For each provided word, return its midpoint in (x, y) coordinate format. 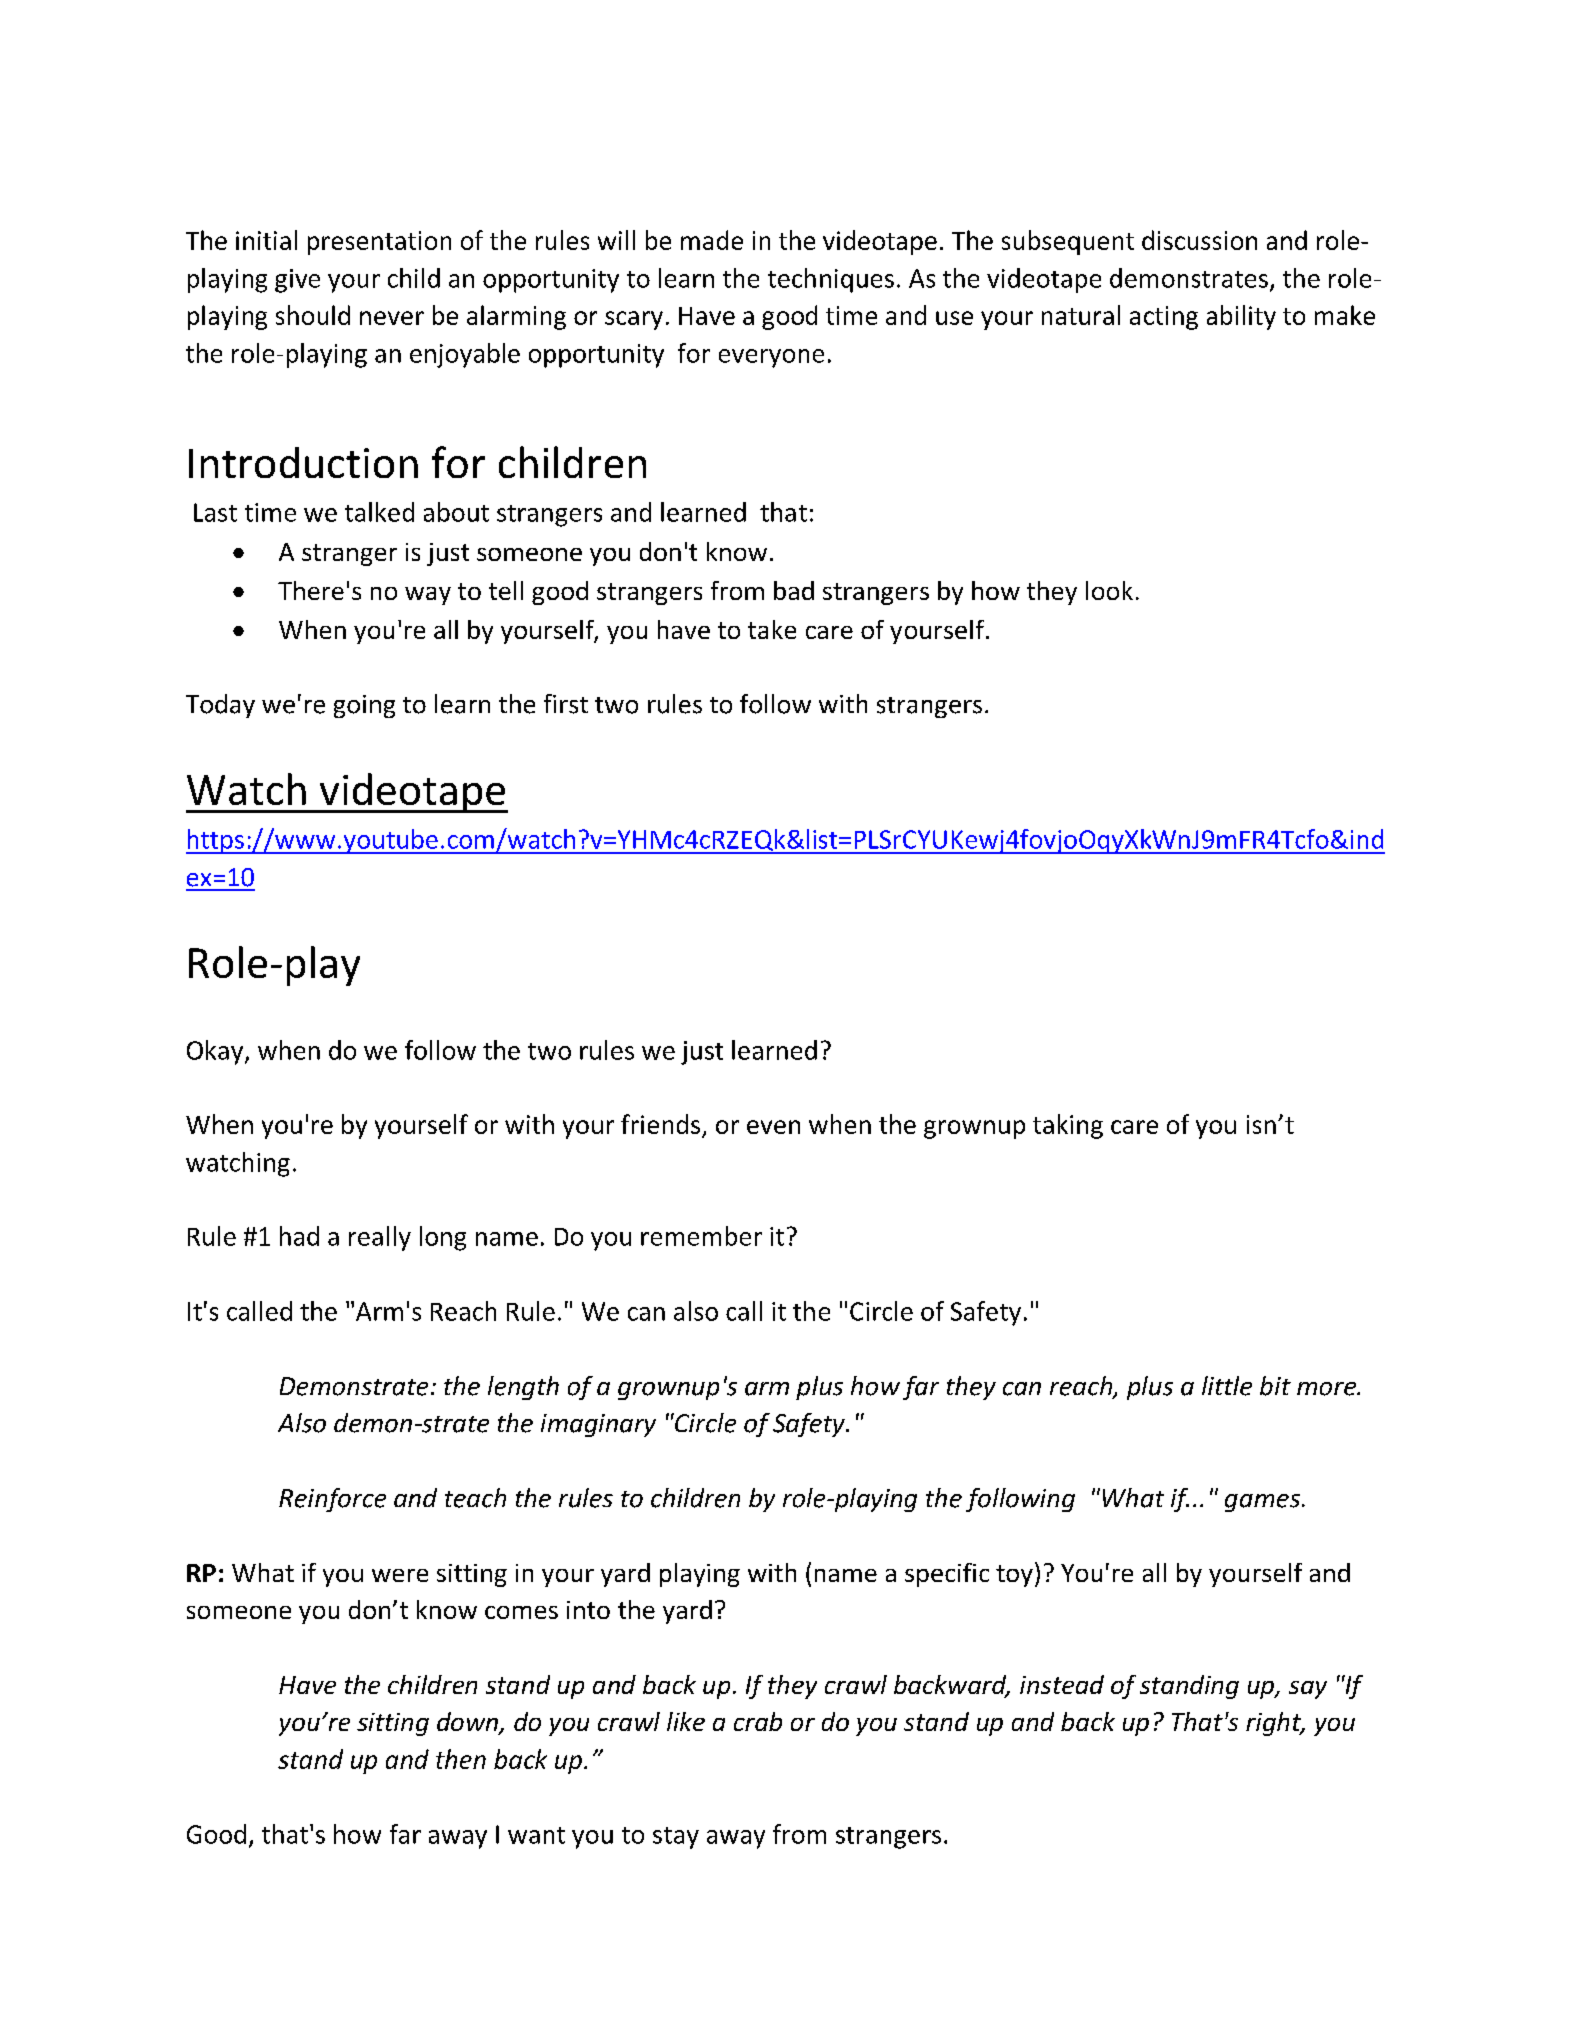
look (1109, 590)
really (380, 1238)
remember (701, 1236)
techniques (831, 280)
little (1227, 1386)
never (392, 318)
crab (758, 1721)
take (772, 629)
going (364, 706)
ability (1241, 317)
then (461, 1759)
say (1308, 1690)
